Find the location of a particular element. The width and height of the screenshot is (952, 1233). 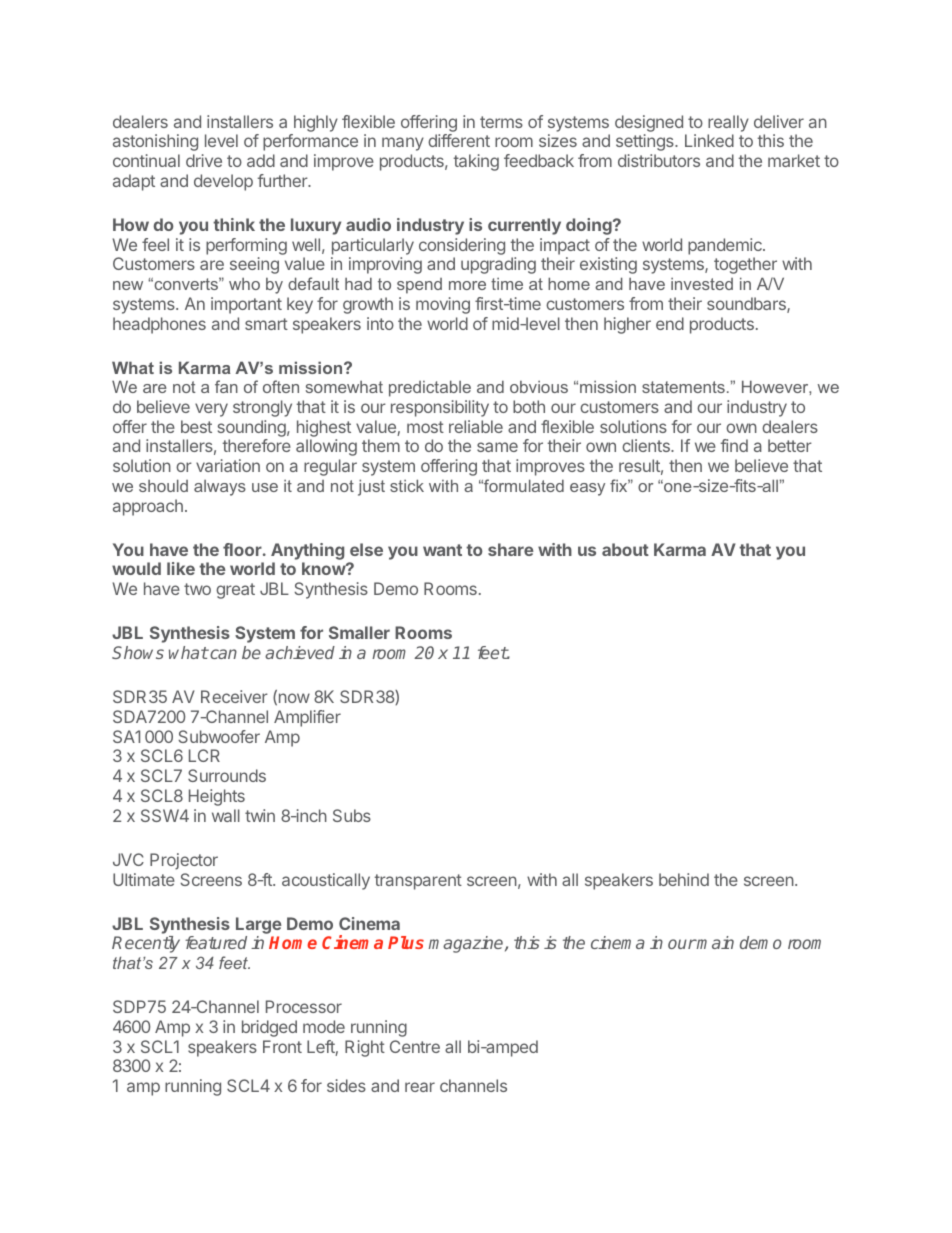

about is located at coordinates (625, 549).
